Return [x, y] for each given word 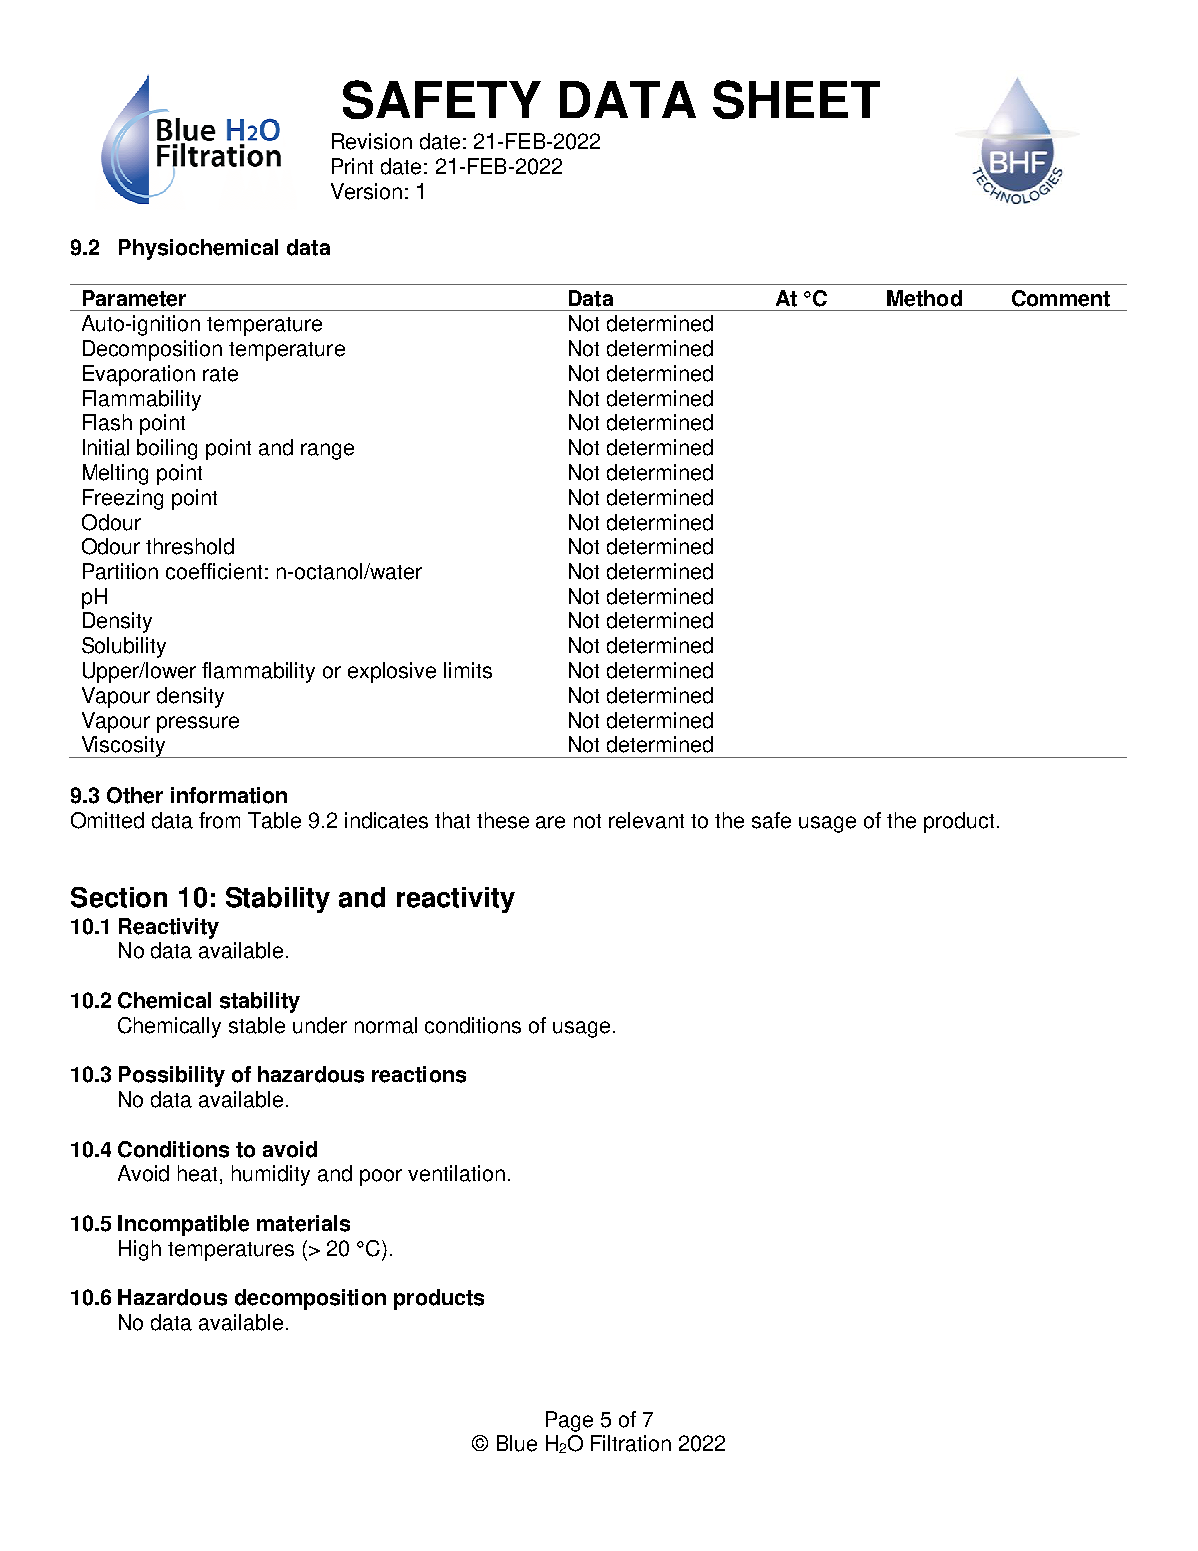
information [229, 795]
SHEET [796, 99]
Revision [372, 141]
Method [924, 298]
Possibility [172, 1076]
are [550, 822]
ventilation [456, 1173]
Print [352, 166]
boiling [167, 449]
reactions [419, 1074]
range [327, 451]
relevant [646, 820]
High [140, 1250]
